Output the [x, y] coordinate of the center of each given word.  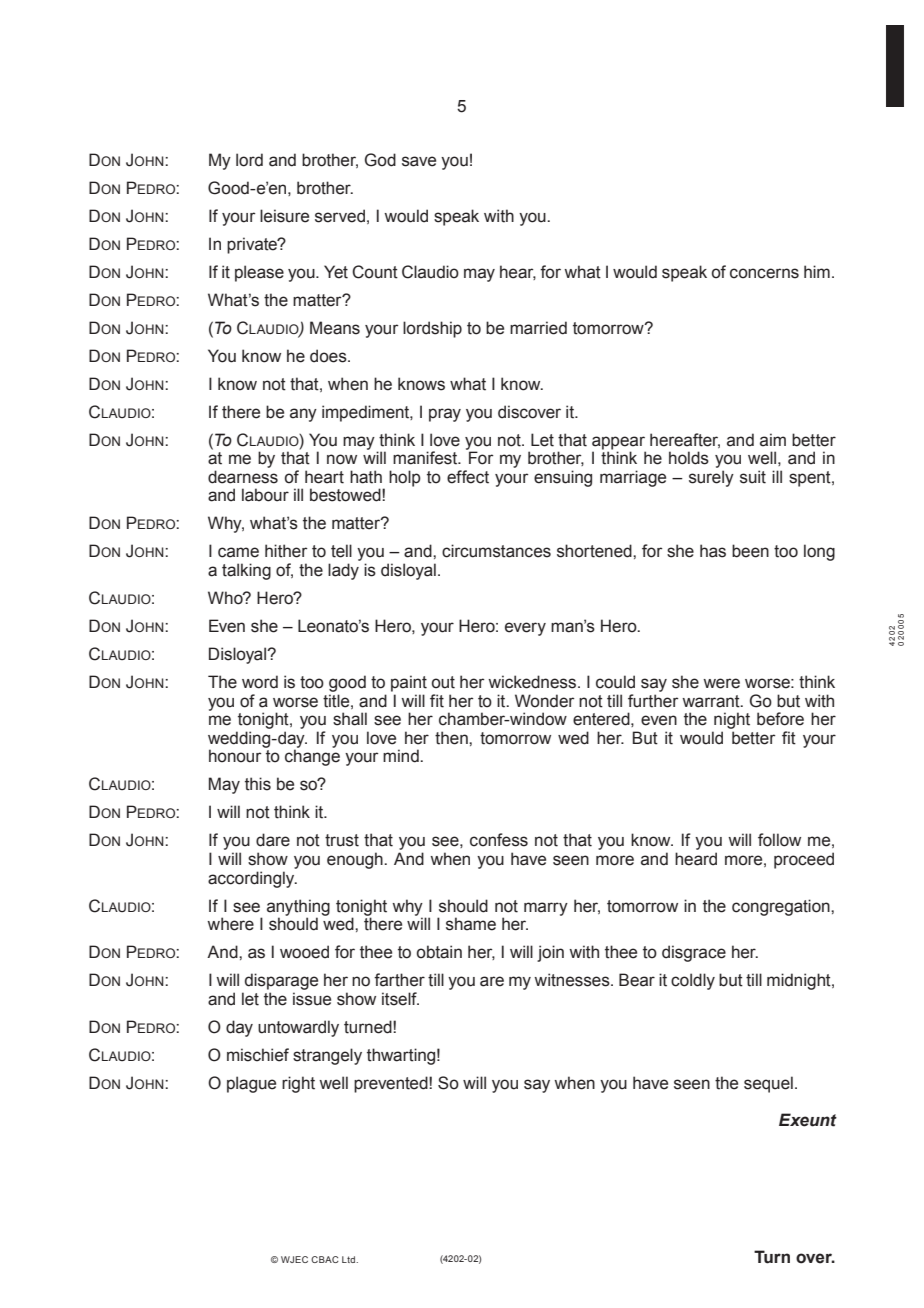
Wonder [545, 701]
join [550, 953]
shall [350, 719]
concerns [764, 273]
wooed [304, 952]
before [780, 719]
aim [773, 440]
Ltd [350, 1259]
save [419, 161]
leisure [284, 216]
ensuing [563, 478]
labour [265, 495]
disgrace [694, 953]
